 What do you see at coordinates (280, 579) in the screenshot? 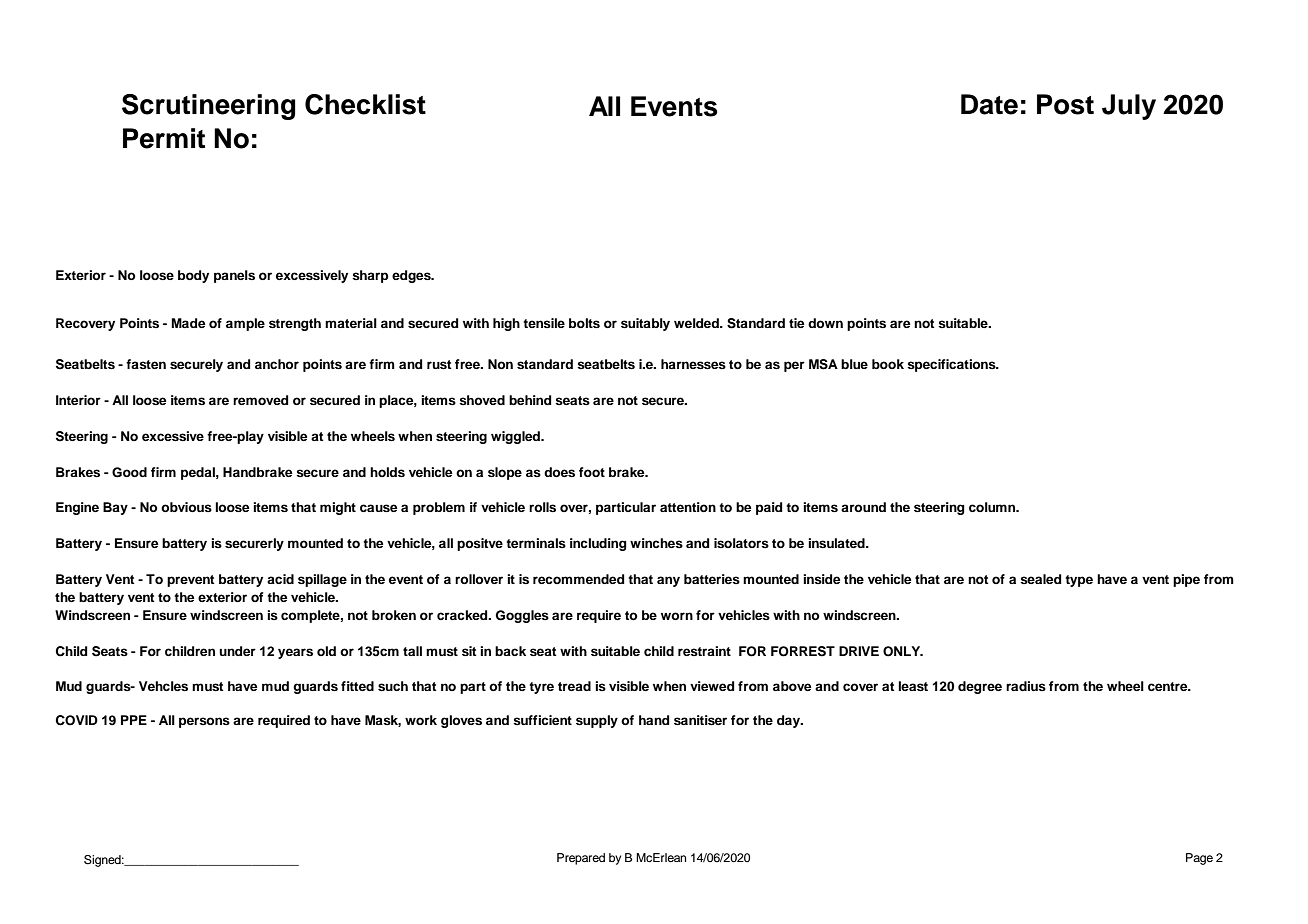
I see `acid` at bounding box center [280, 579].
